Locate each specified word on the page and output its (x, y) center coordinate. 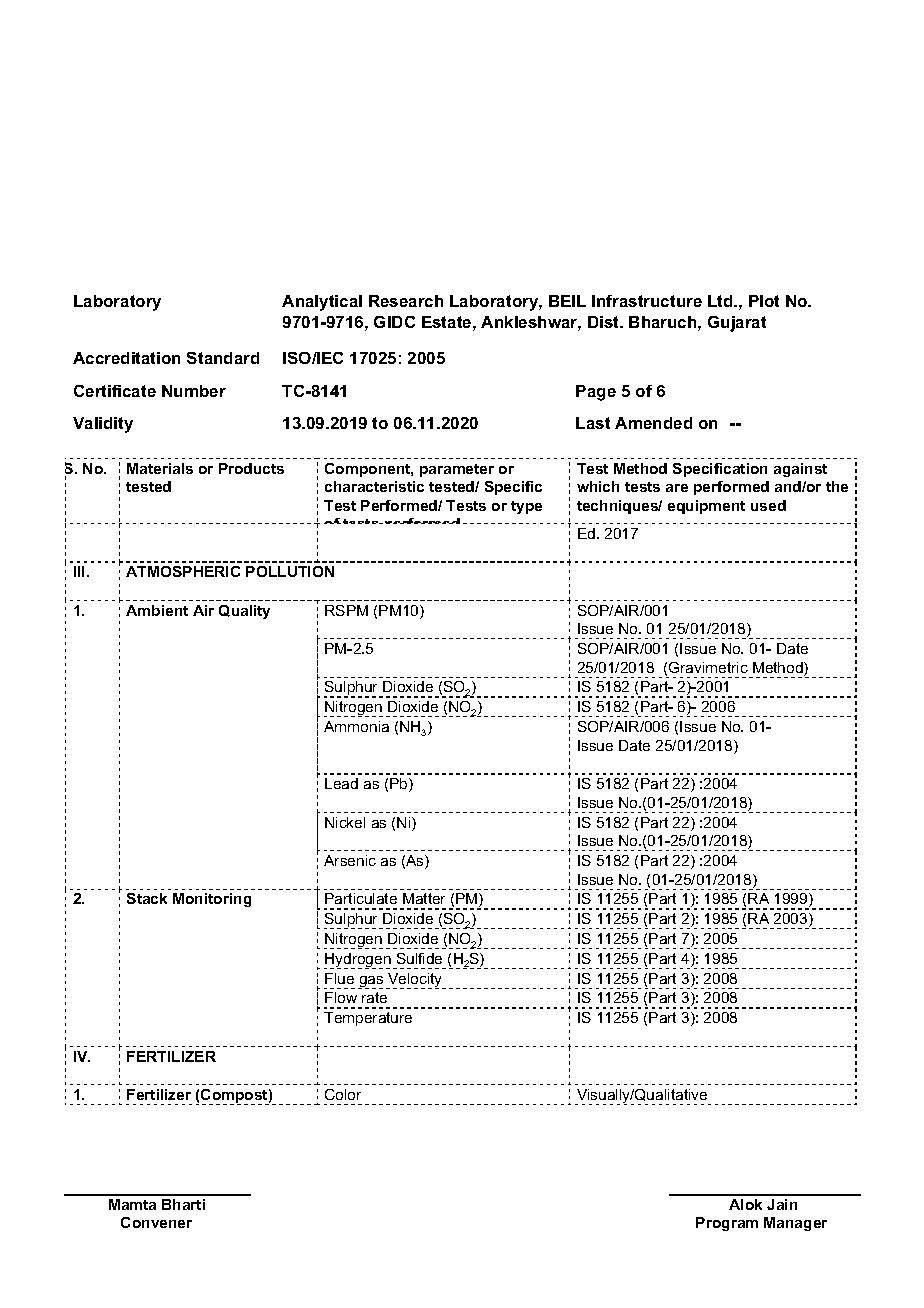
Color (343, 1094)
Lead (341, 783)
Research (406, 301)
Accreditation (126, 358)
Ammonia (356, 726)
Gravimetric (708, 667)
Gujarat (737, 324)
